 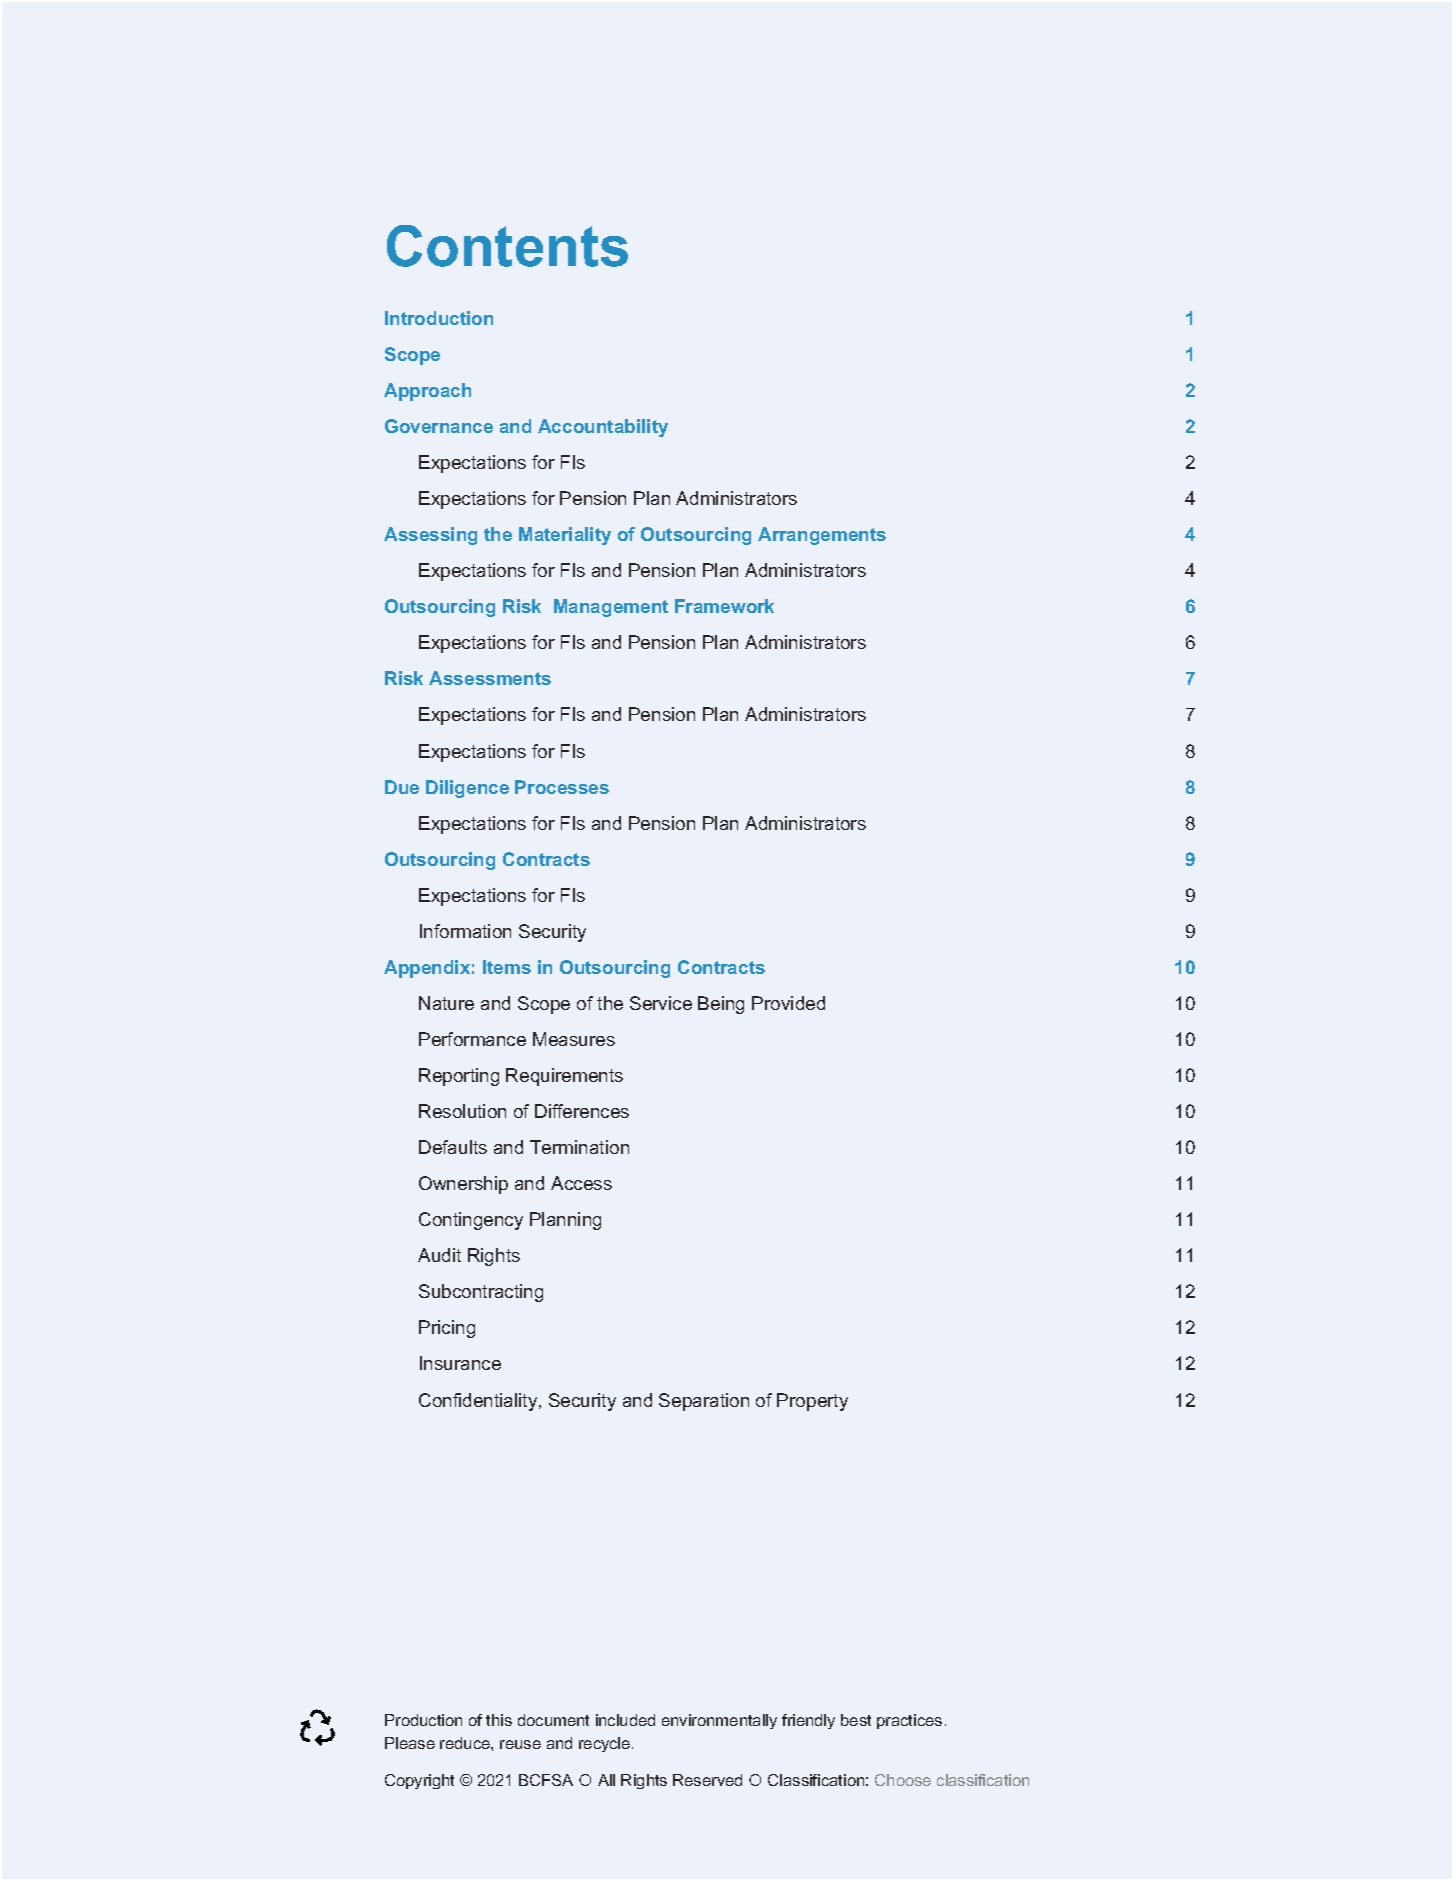 I want to click on Diligence, so click(x=467, y=789).
